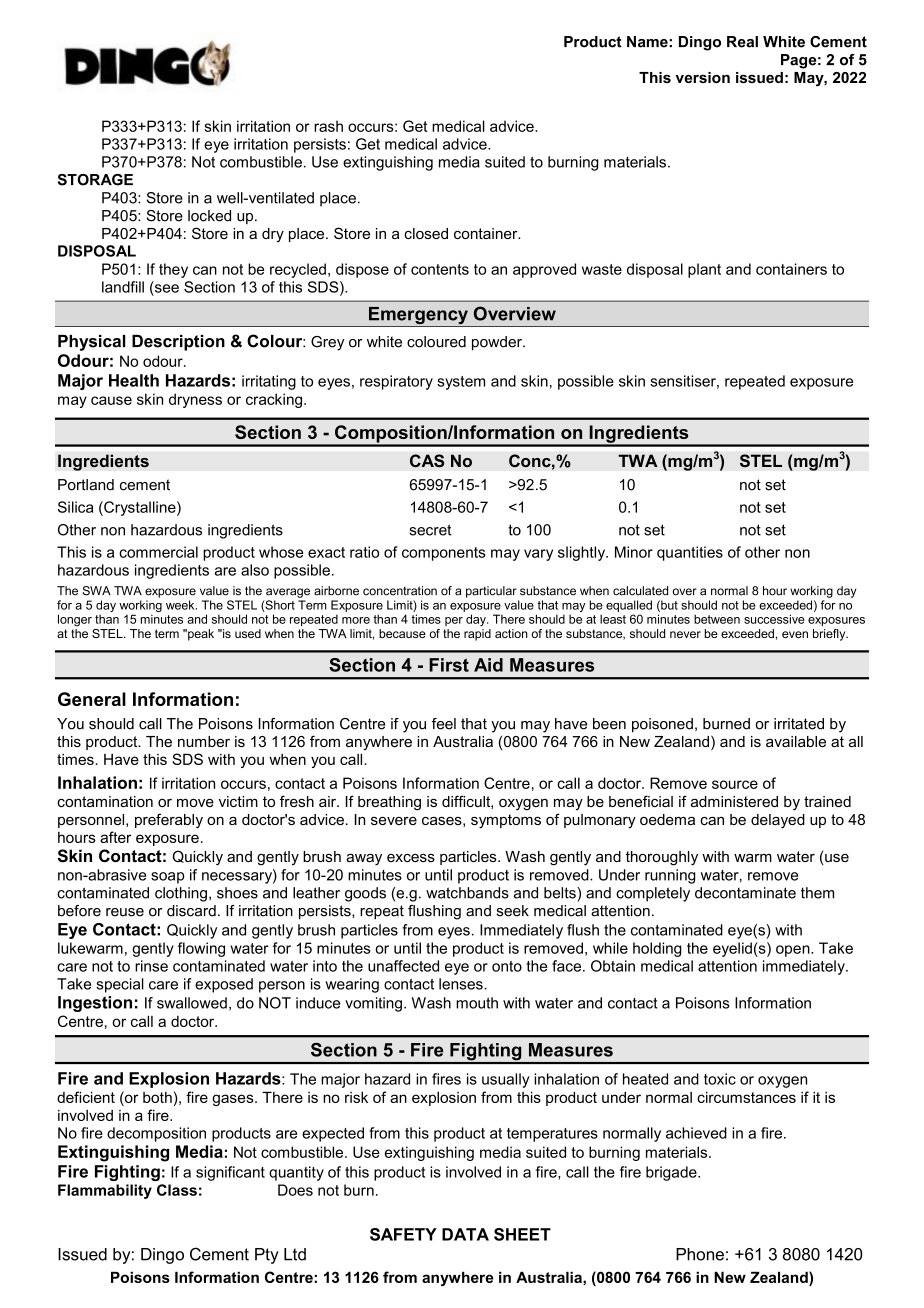 The image size is (924, 1308). What do you see at coordinates (690, 553) in the document?
I see `quantities` at bounding box center [690, 553].
